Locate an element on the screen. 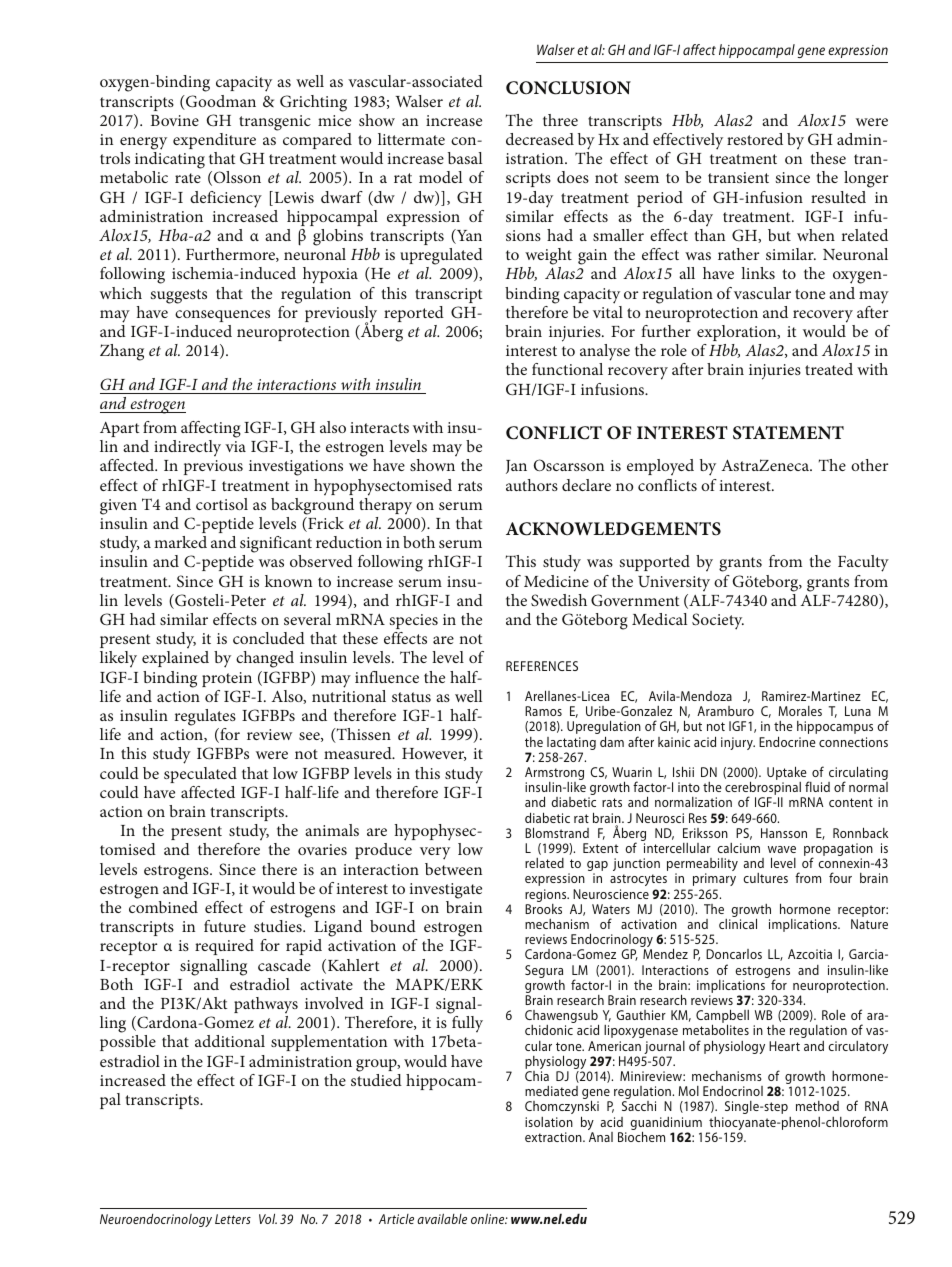  cortisol is located at coordinates (222, 504).
